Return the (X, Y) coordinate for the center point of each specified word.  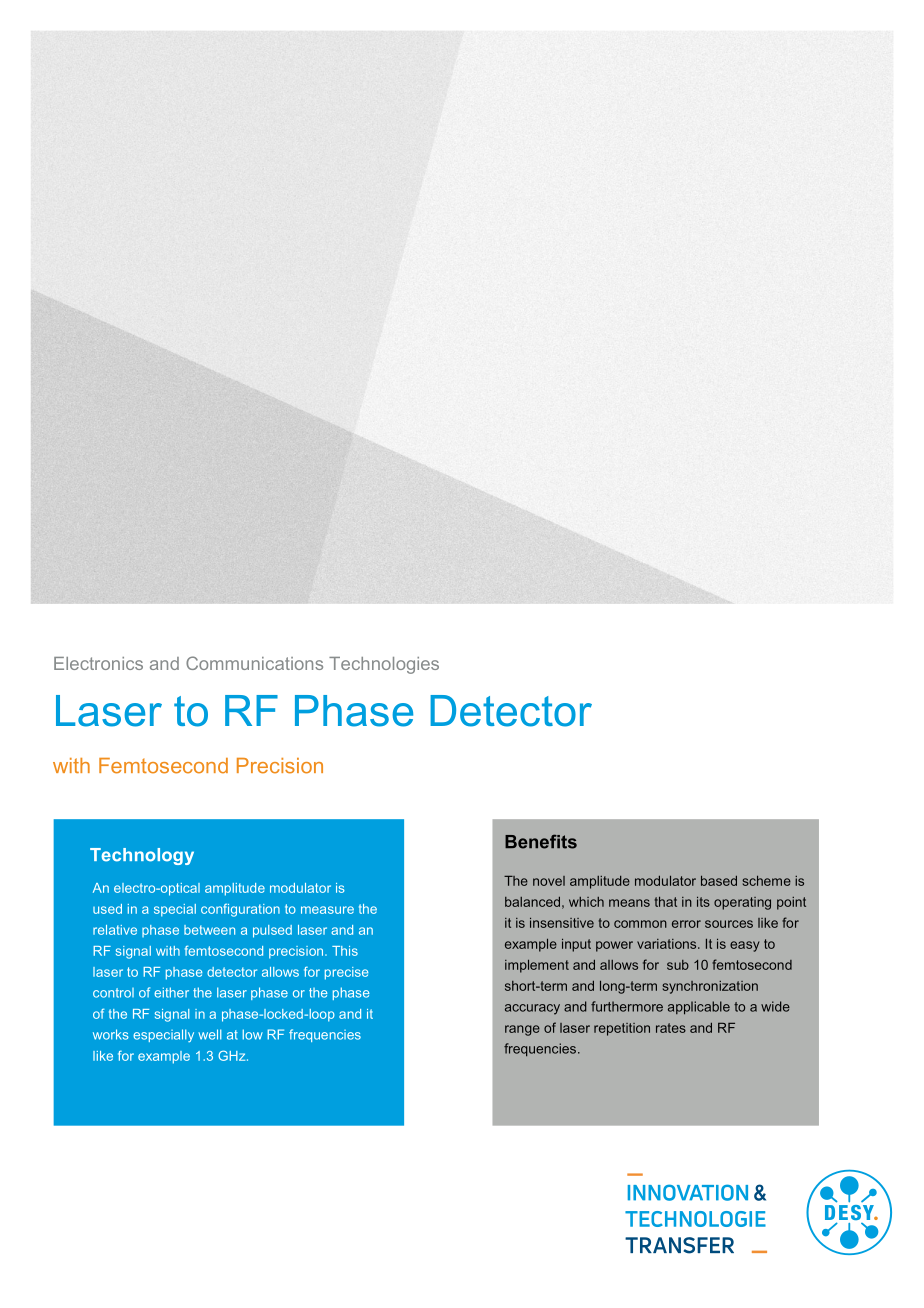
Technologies (384, 665)
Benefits (541, 841)
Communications (254, 663)
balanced (532, 902)
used (107, 909)
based (719, 881)
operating (742, 903)
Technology (142, 856)
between (209, 930)
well (209, 1034)
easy (744, 946)
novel (549, 881)
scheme (766, 881)
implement (537, 966)
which (586, 902)
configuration (240, 910)
